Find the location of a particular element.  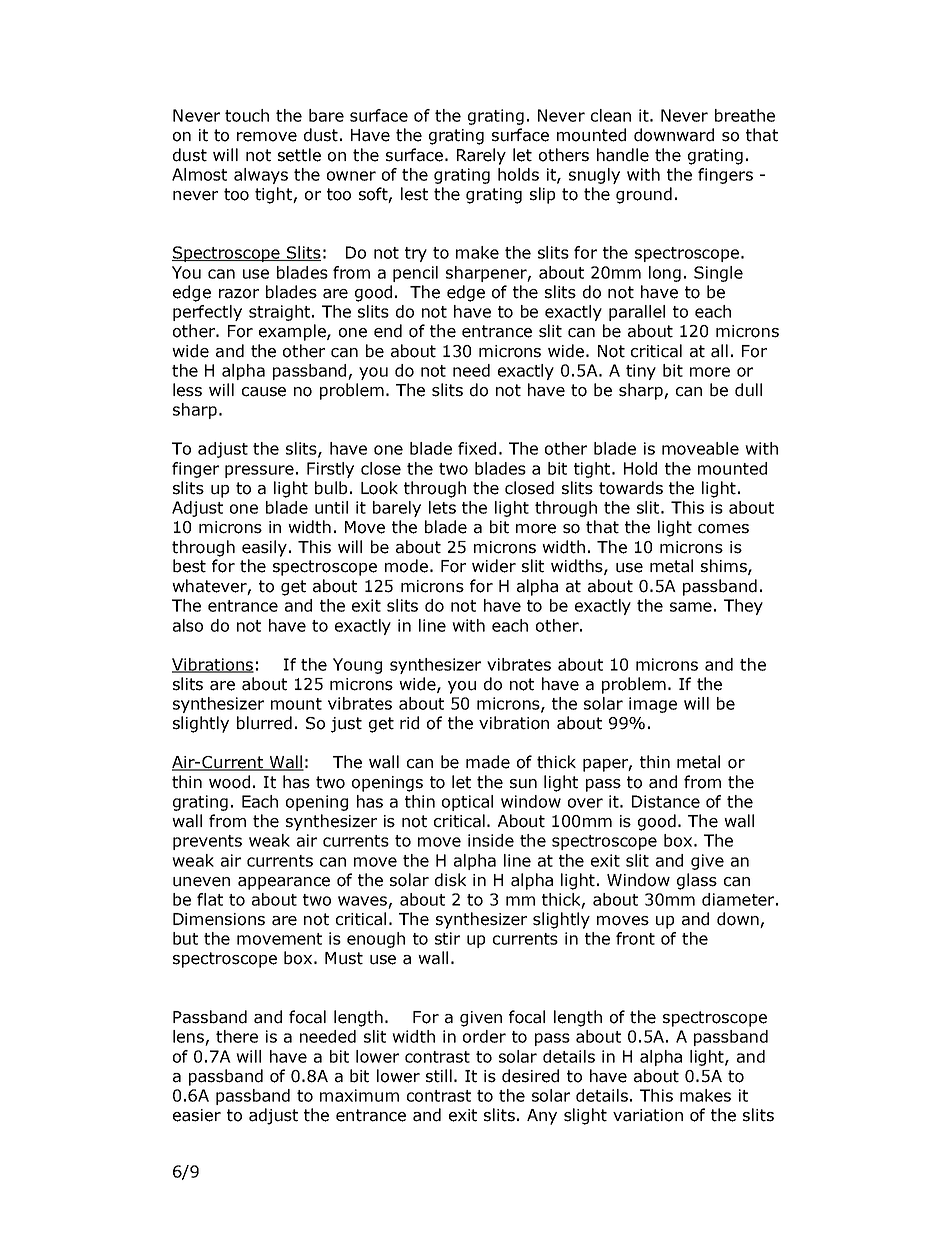

Rarely is located at coordinates (481, 156).
